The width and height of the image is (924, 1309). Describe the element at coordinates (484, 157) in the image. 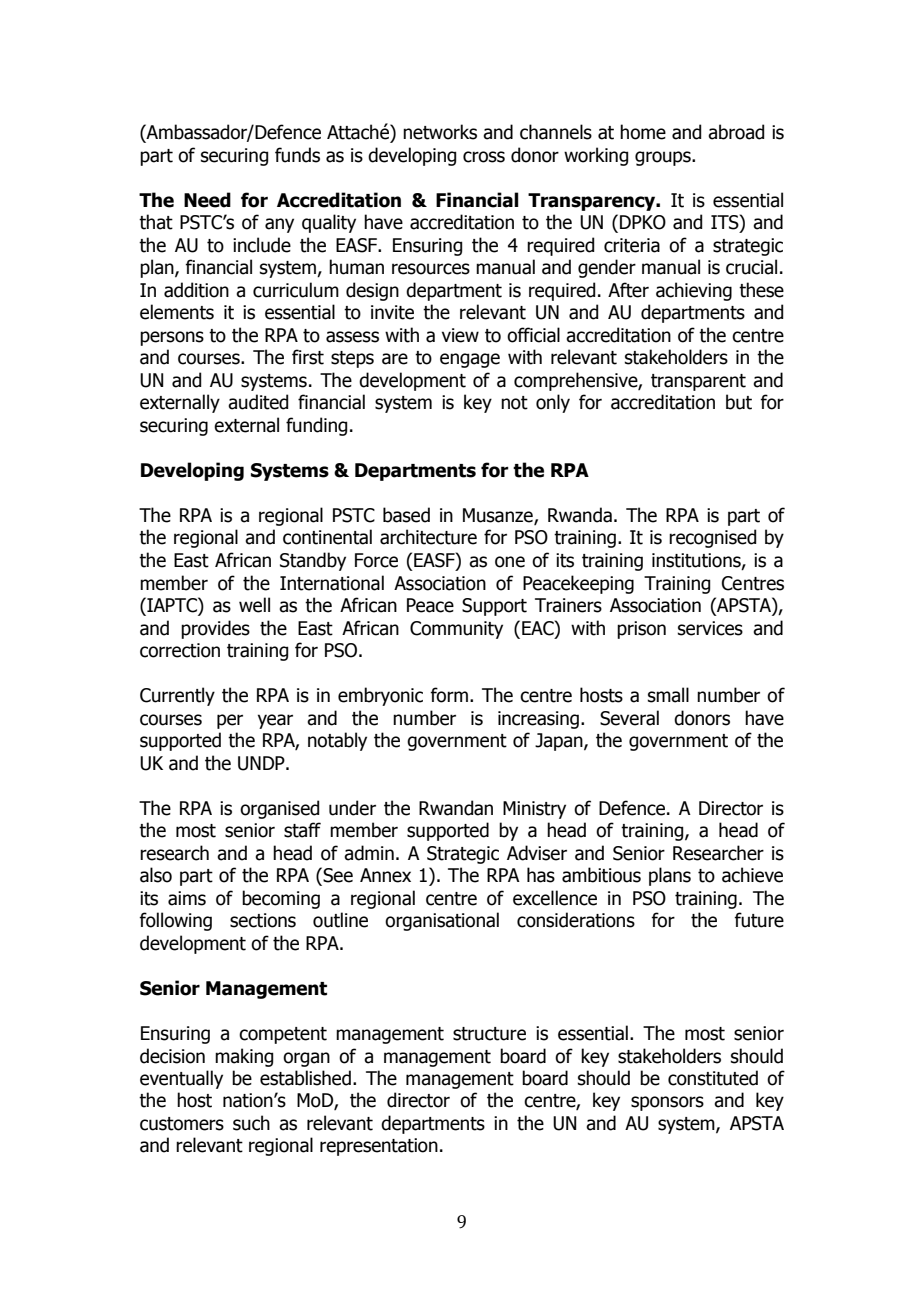

I see `cross` at that location.
